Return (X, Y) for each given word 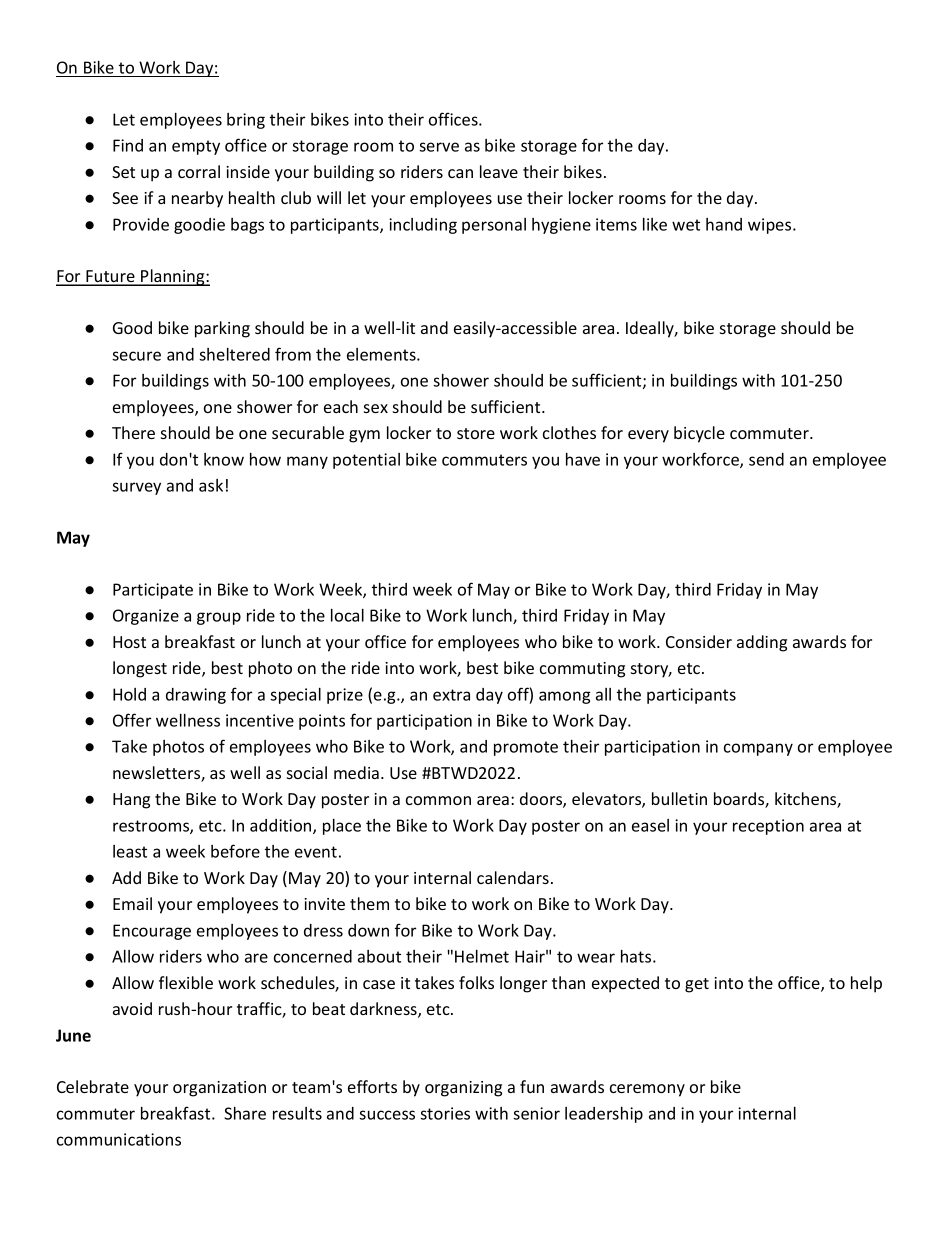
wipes (771, 226)
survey (136, 488)
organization (219, 1089)
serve (439, 147)
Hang (131, 801)
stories (445, 1113)
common (438, 800)
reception (768, 827)
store (476, 433)
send (766, 459)
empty (196, 147)
